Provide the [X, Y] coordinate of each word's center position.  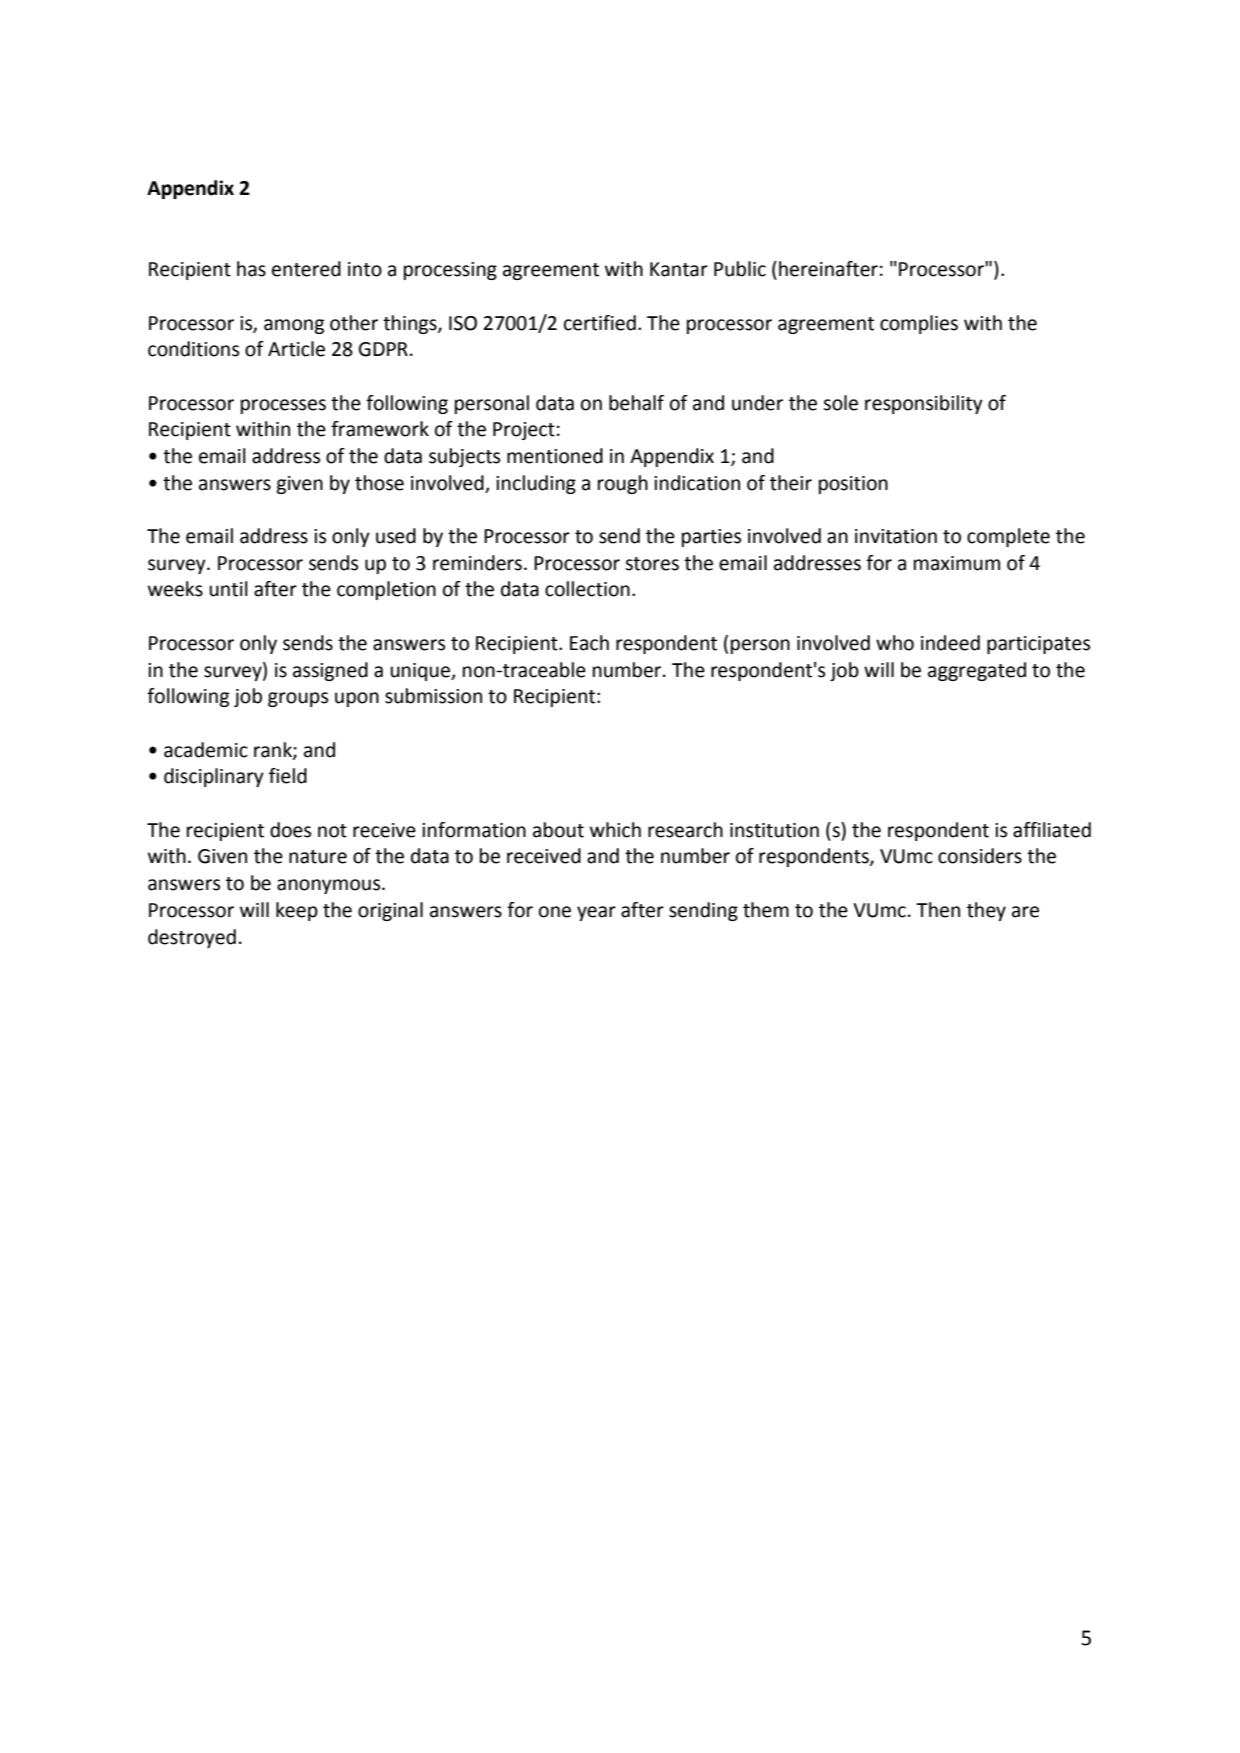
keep [297, 911]
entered [306, 269]
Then [938, 910]
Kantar [679, 269]
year [596, 913]
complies [919, 324]
